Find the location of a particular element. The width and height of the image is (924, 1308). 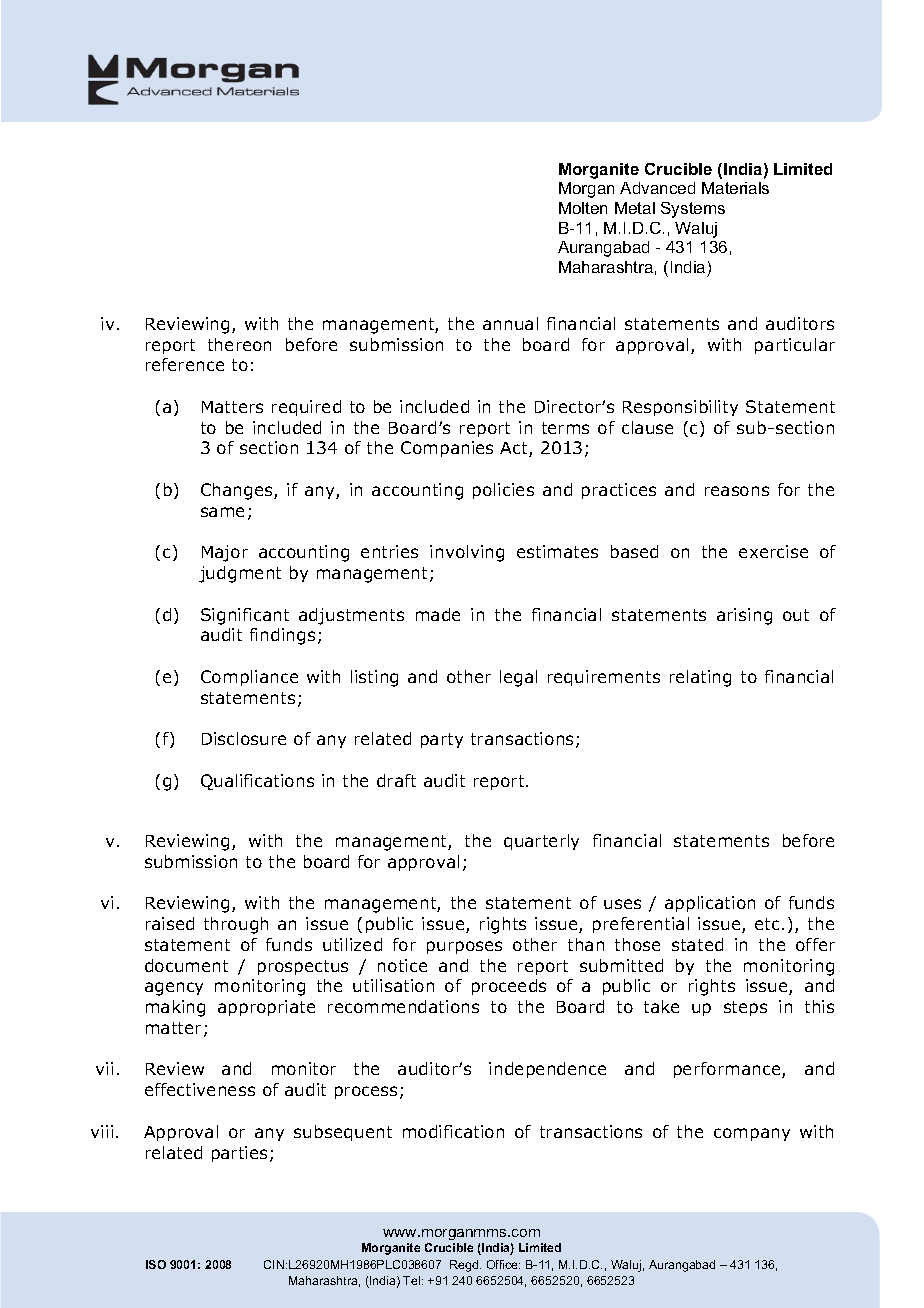

application is located at coordinates (710, 904).
